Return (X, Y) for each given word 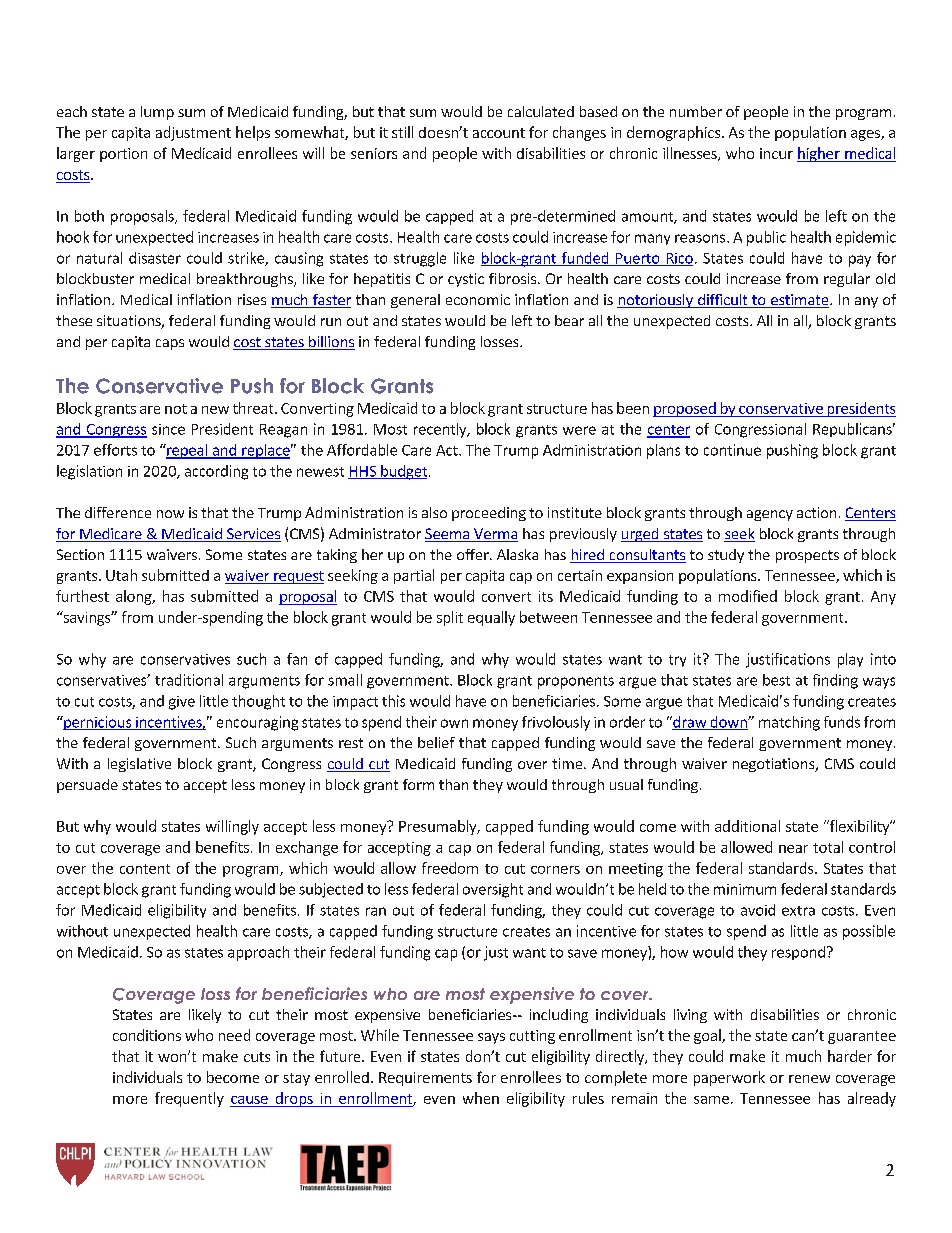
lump (157, 113)
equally (491, 618)
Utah (121, 575)
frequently (189, 1099)
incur (776, 153)
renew (809, 1079)
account (499, 133)
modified (748, 596)
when (481, 1098)
